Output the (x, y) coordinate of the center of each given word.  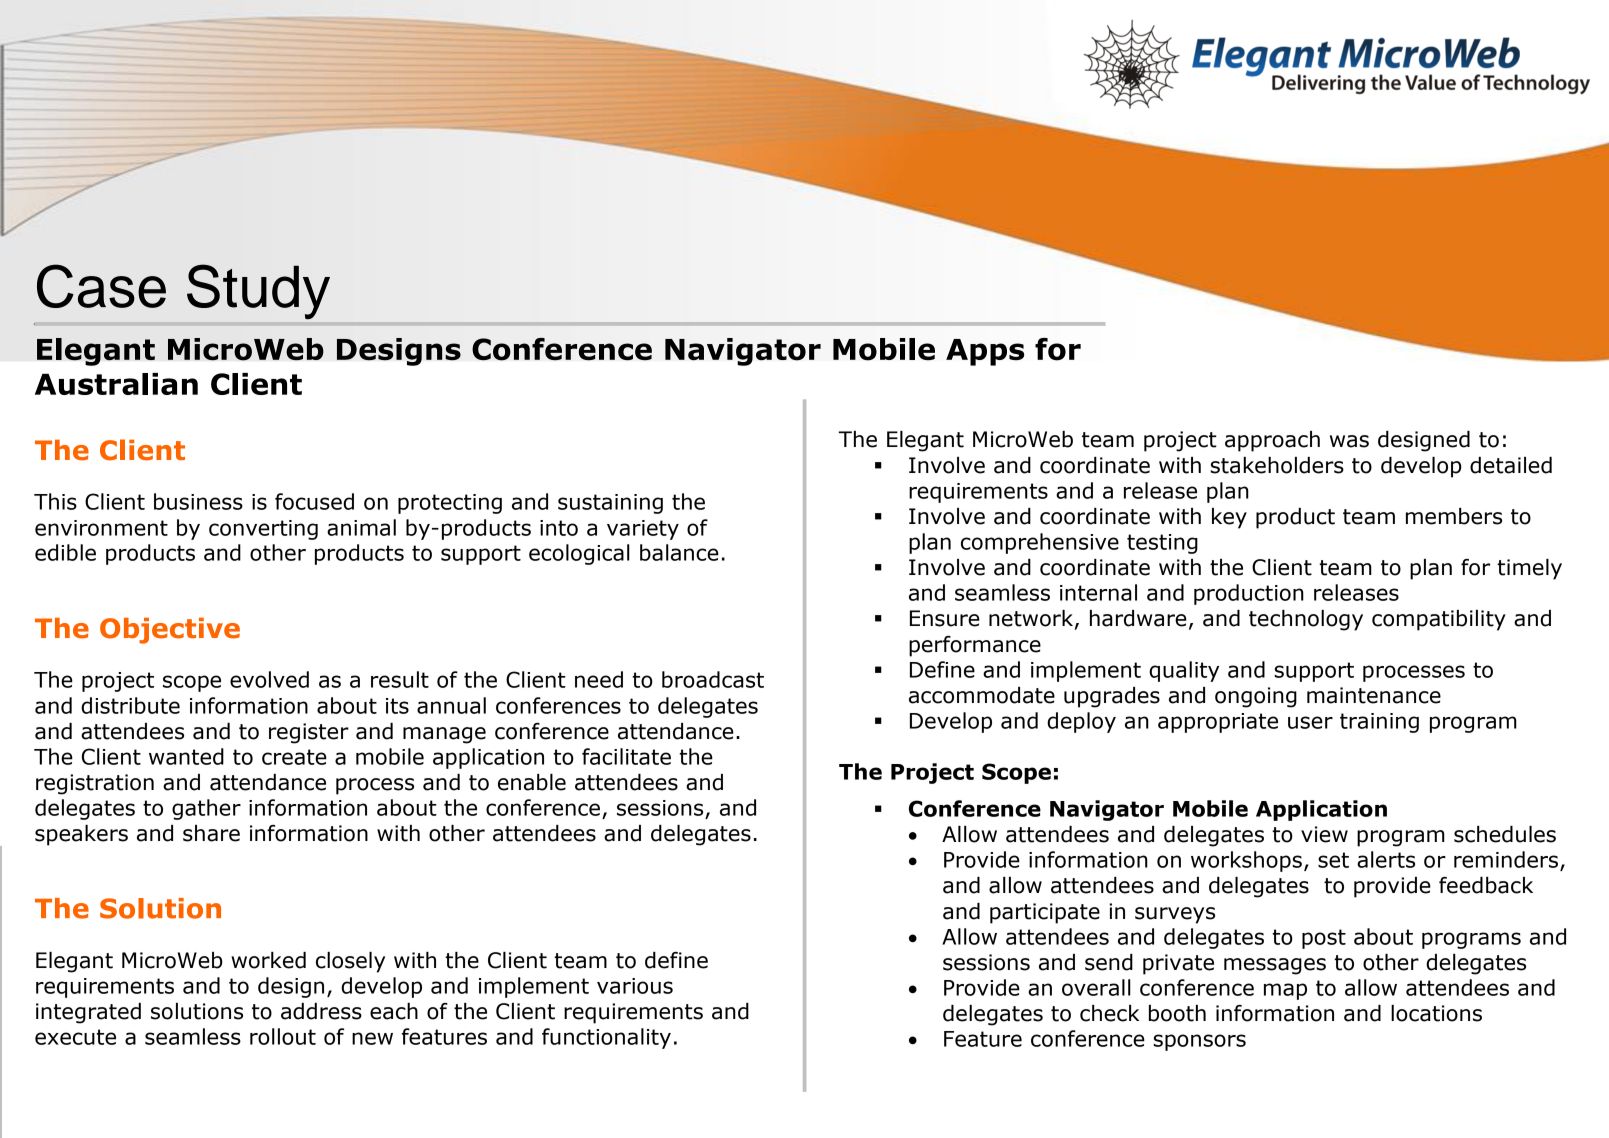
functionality (606, 1038)
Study (258, 291)
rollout (283, 1036)
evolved (269, 679)
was (1349, 441)
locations (1436, 1013)
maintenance (1374, 695)
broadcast (713, 679)
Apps (985, 352)
